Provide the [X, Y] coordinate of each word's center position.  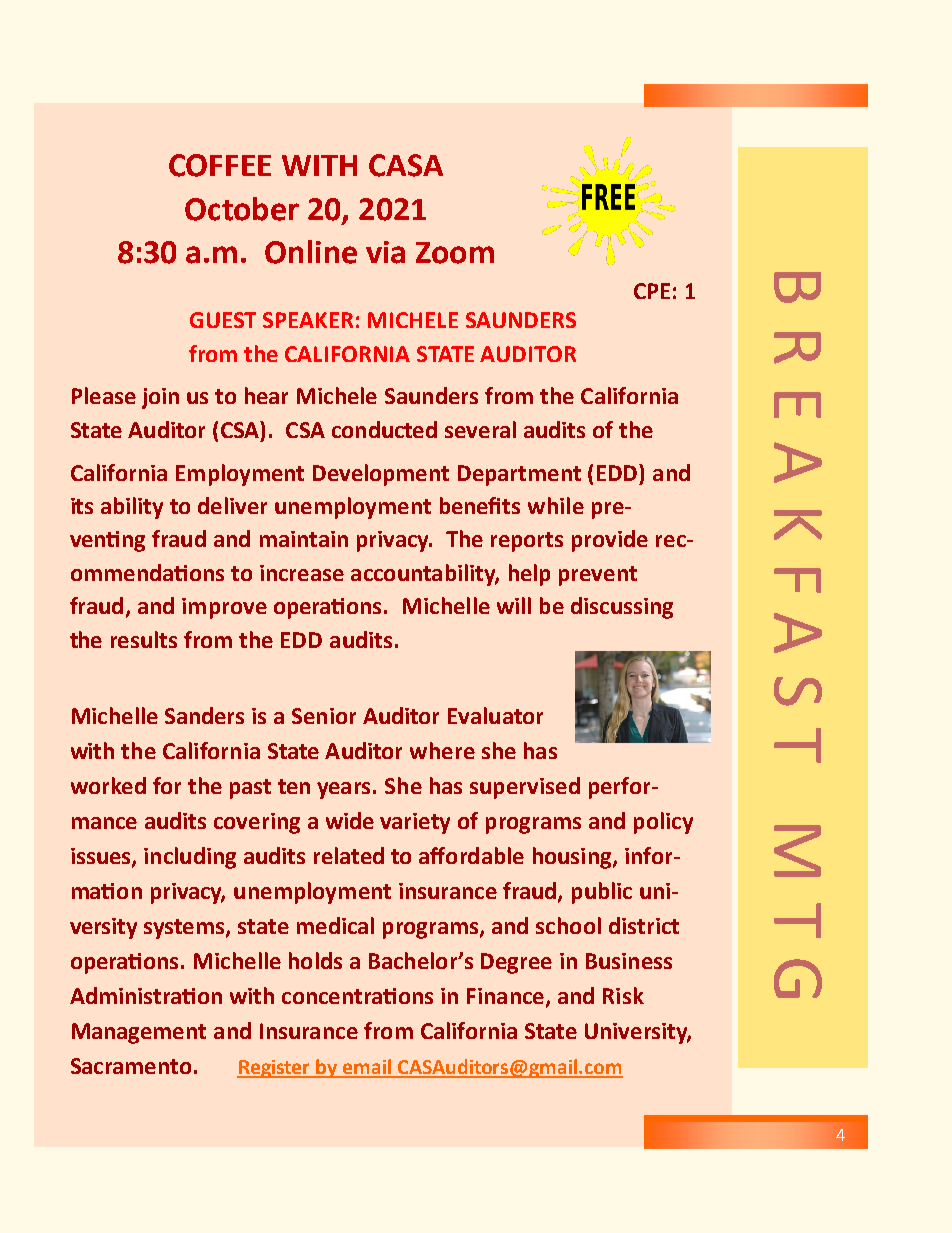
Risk [623, 995]
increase [302, 573]
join [160, 398]
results [144, 639]
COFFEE [220, 165]
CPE [652, 291]
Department [519, 475]
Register [275, 1069]
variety [415, 823]
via [385, 252]
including [190, 858]
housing [573, 858]
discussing [622, 608]
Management [139, 1033]
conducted [384, 429]
